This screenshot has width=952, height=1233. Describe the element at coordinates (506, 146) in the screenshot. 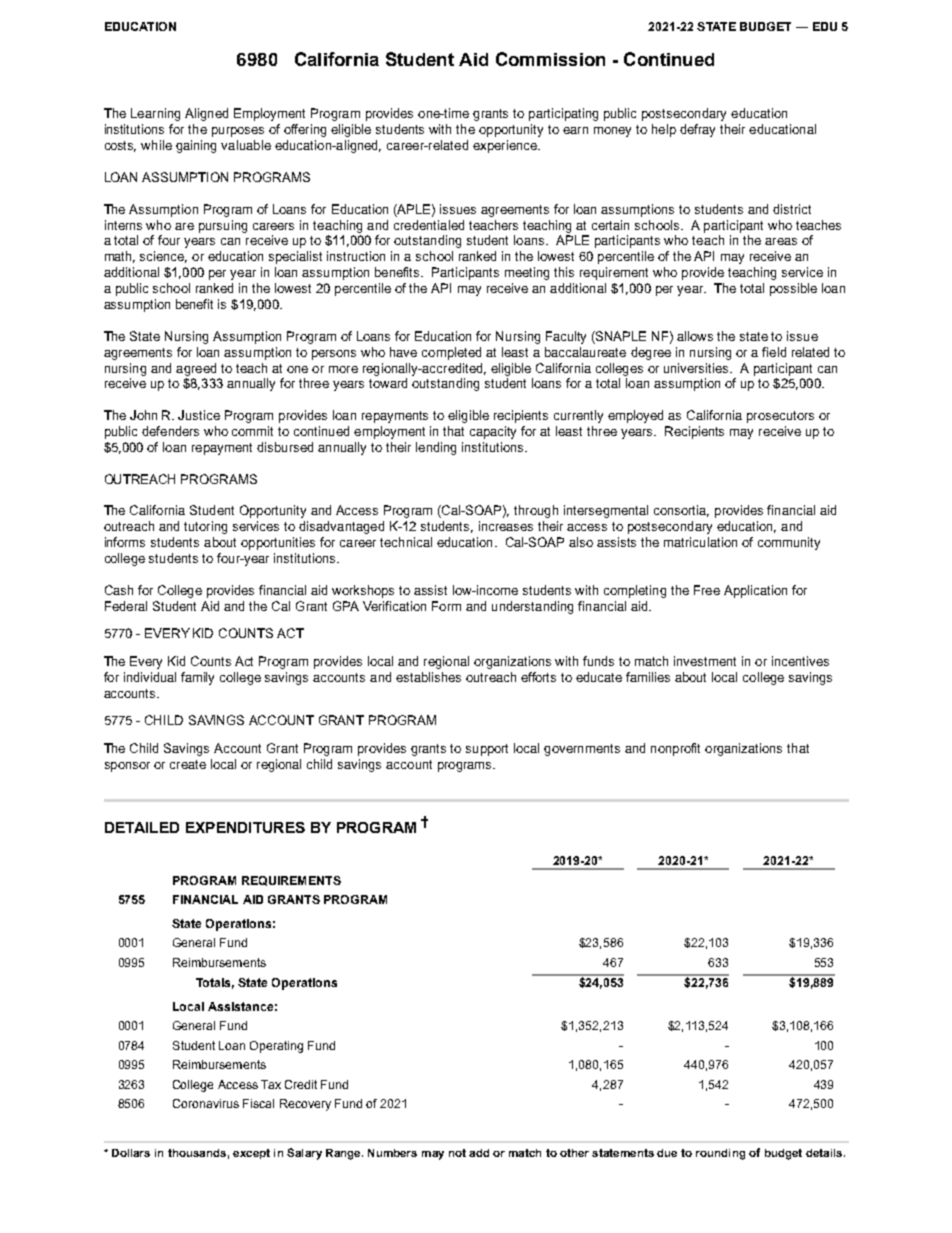

I see `experience` at that location.
